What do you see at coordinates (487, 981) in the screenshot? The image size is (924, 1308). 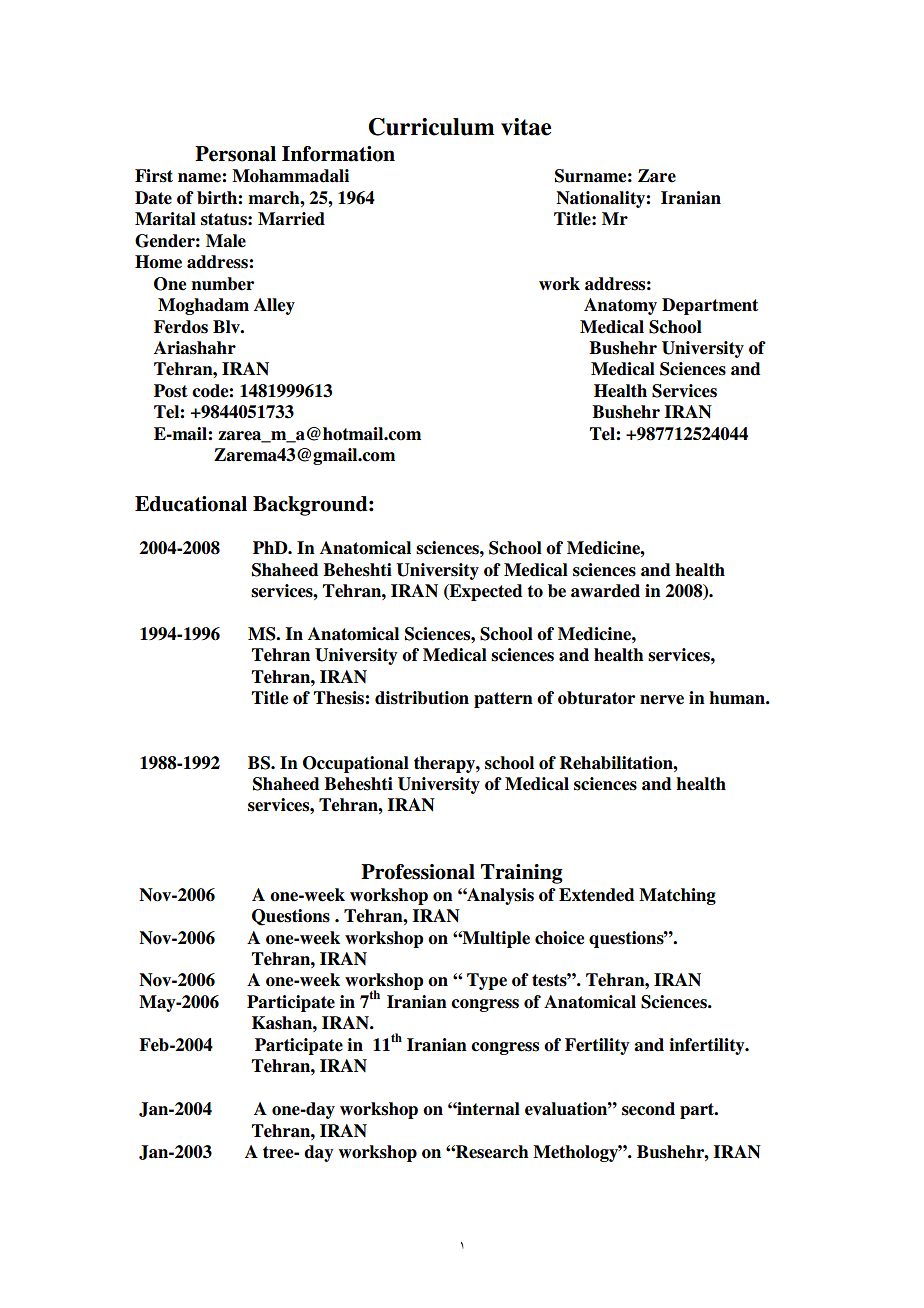 I see `Type` at bounding box center [487, 981].
